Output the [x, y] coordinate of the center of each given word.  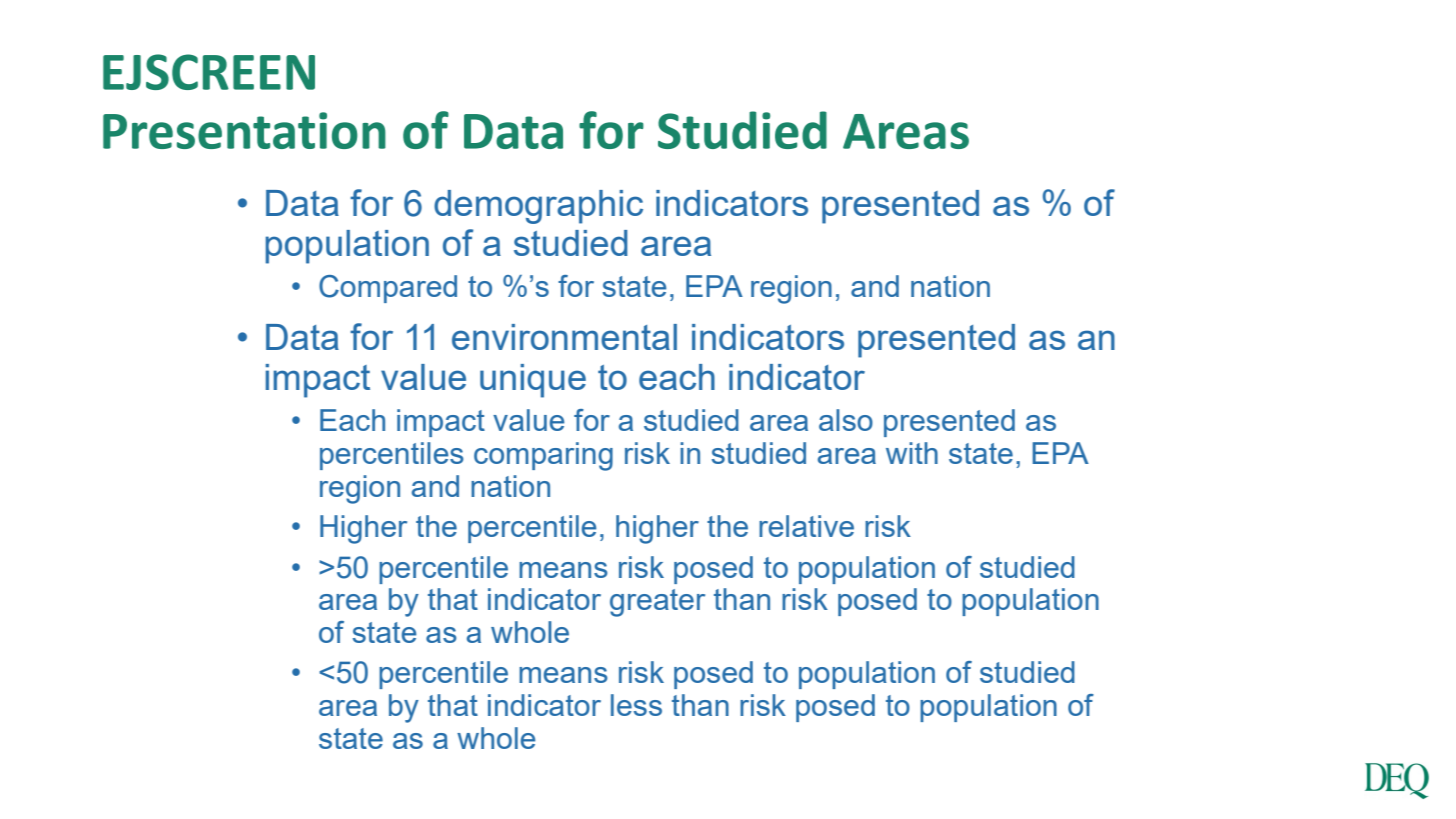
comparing [543, 456]
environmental [564, 337]
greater [657, 603]
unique [533, 381]
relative [806, 526]
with [912, 453]
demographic [538, 207]
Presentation [244, 130]
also [846, 420]
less [636, 705]
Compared [388, 289]
